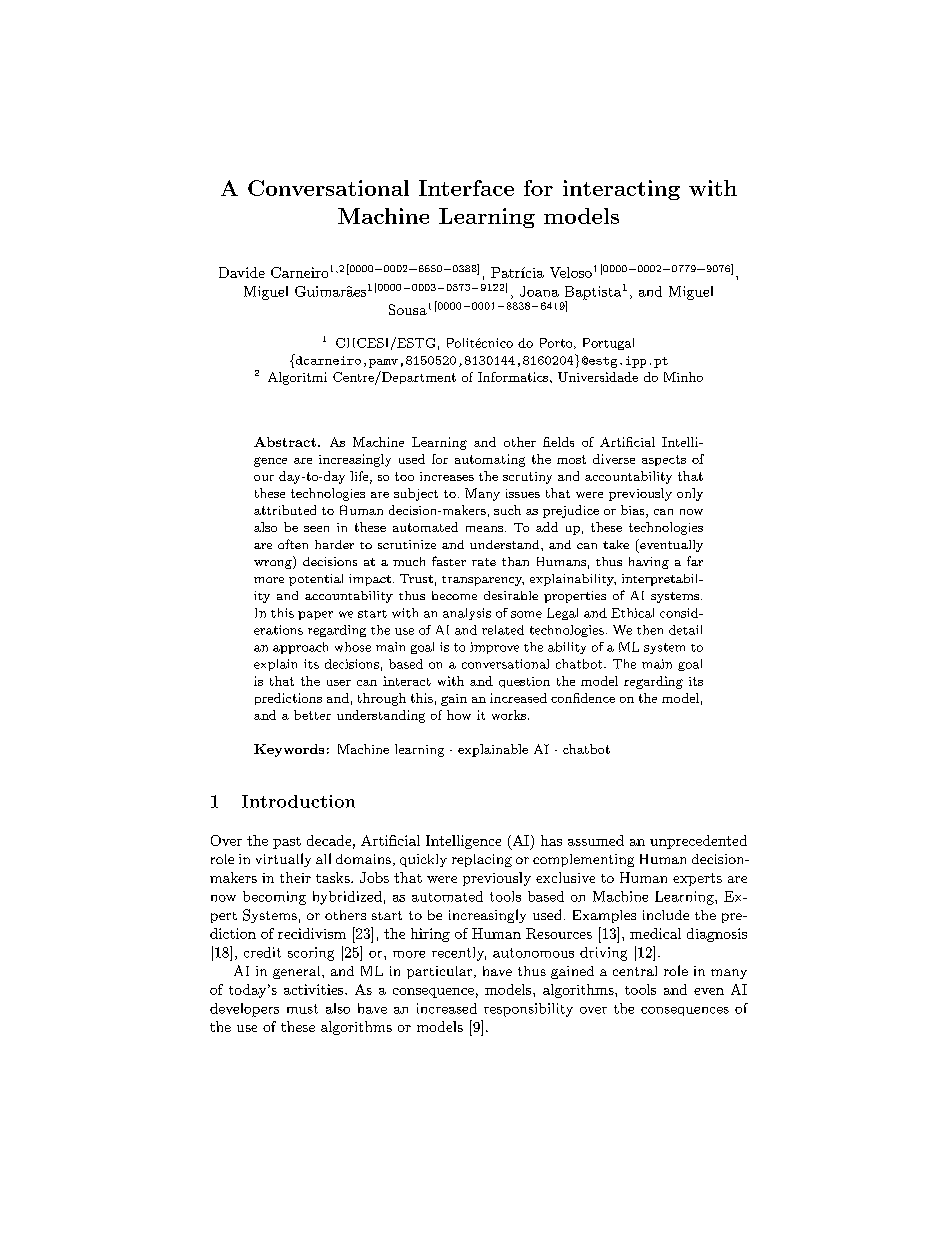  What do you see at coordinates (608, 344) in the screenshot?
I see `Portugal` at bounding box center [608, 344].
